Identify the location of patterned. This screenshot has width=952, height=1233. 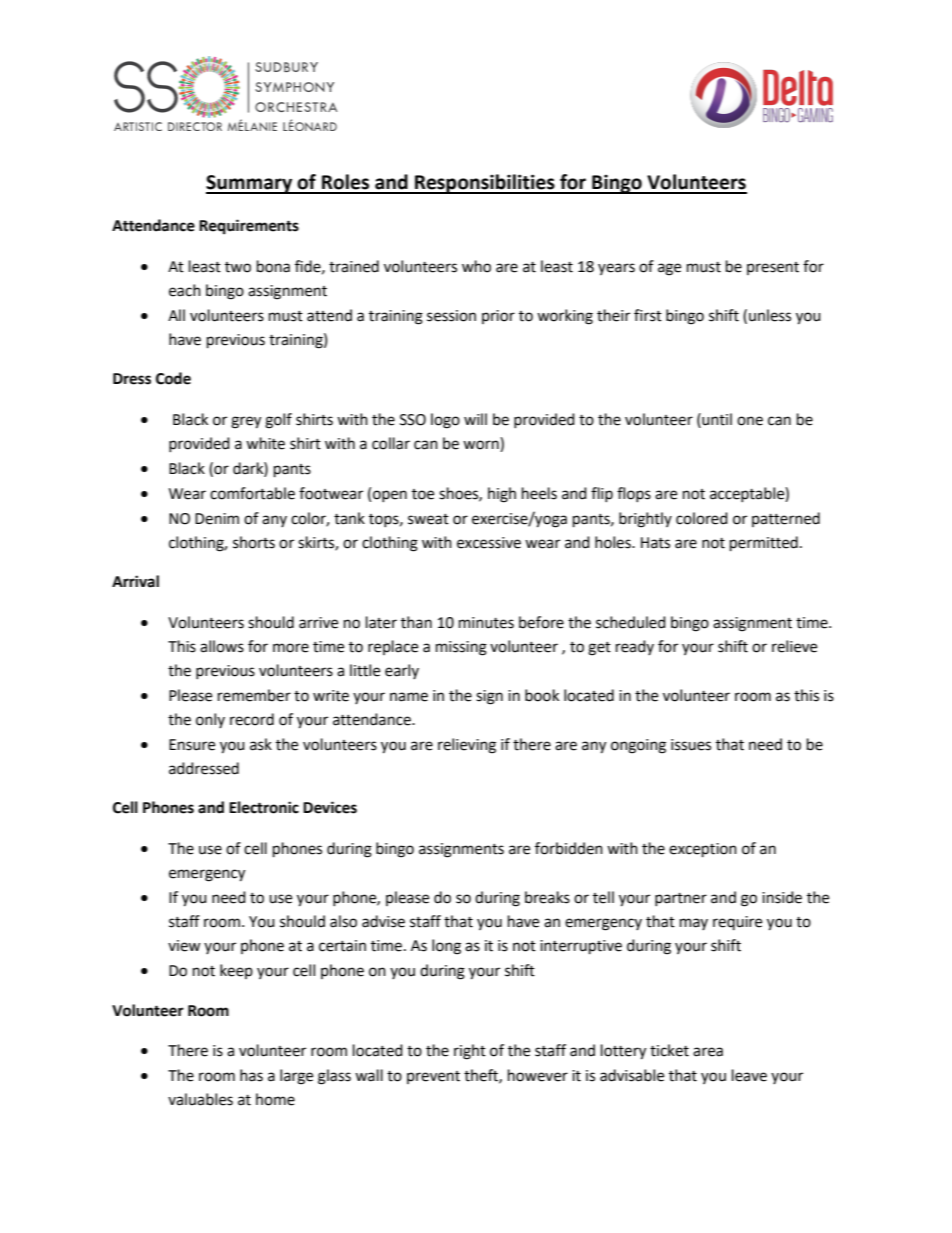
(786, 519).
